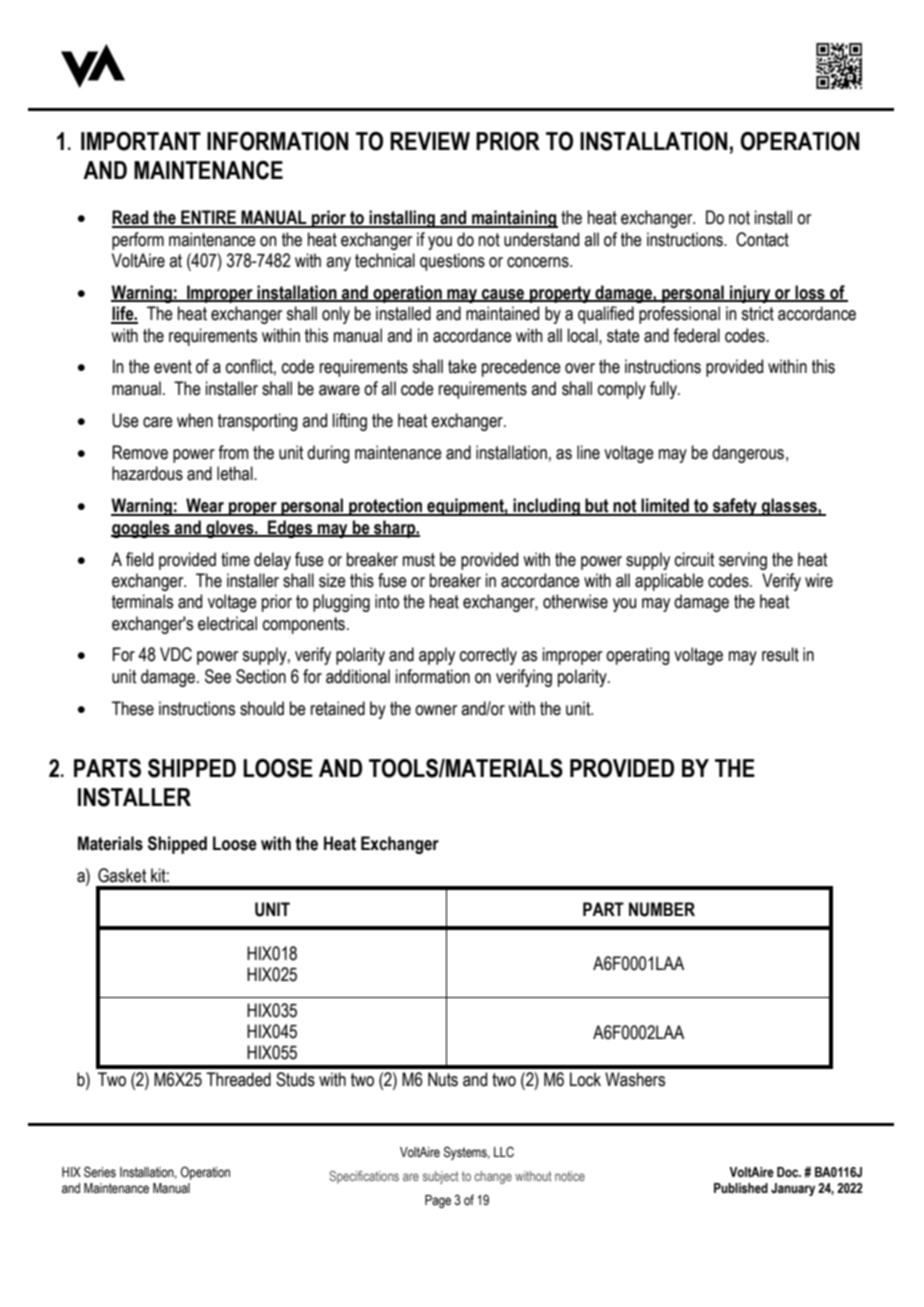 The image size is (924, 1307). Describe the element at coordinates (430, 141) in the screenshot. I see `REVIEW` at that location.
